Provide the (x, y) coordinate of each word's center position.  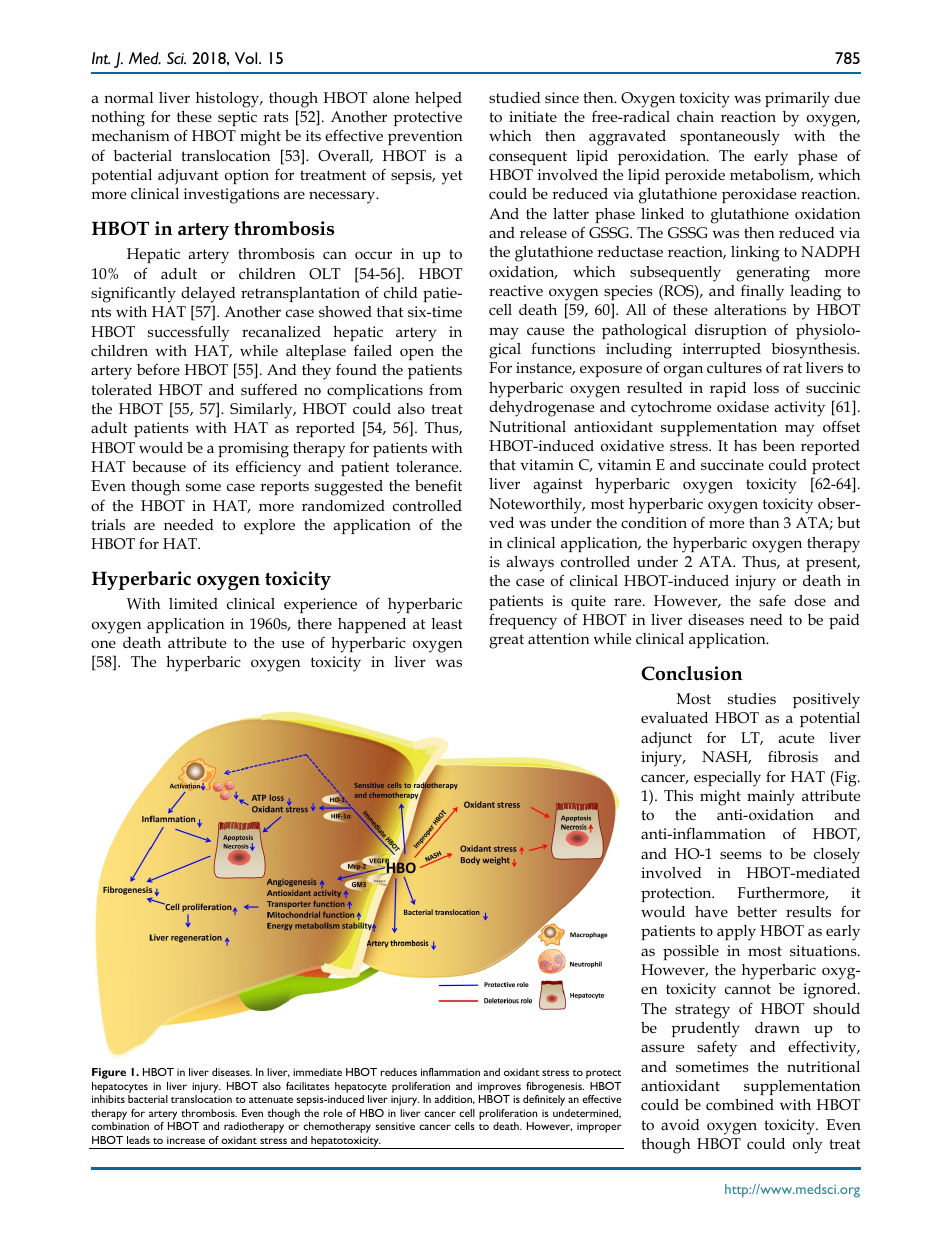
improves (499, 1087)
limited (193, 603)
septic (237, 118)
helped (438, 99)
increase (186, 1140)
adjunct (666, 740)
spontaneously (730, 138)
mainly (771, 798)
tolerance (428, 466)
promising (253, 450)
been (779, 445)
